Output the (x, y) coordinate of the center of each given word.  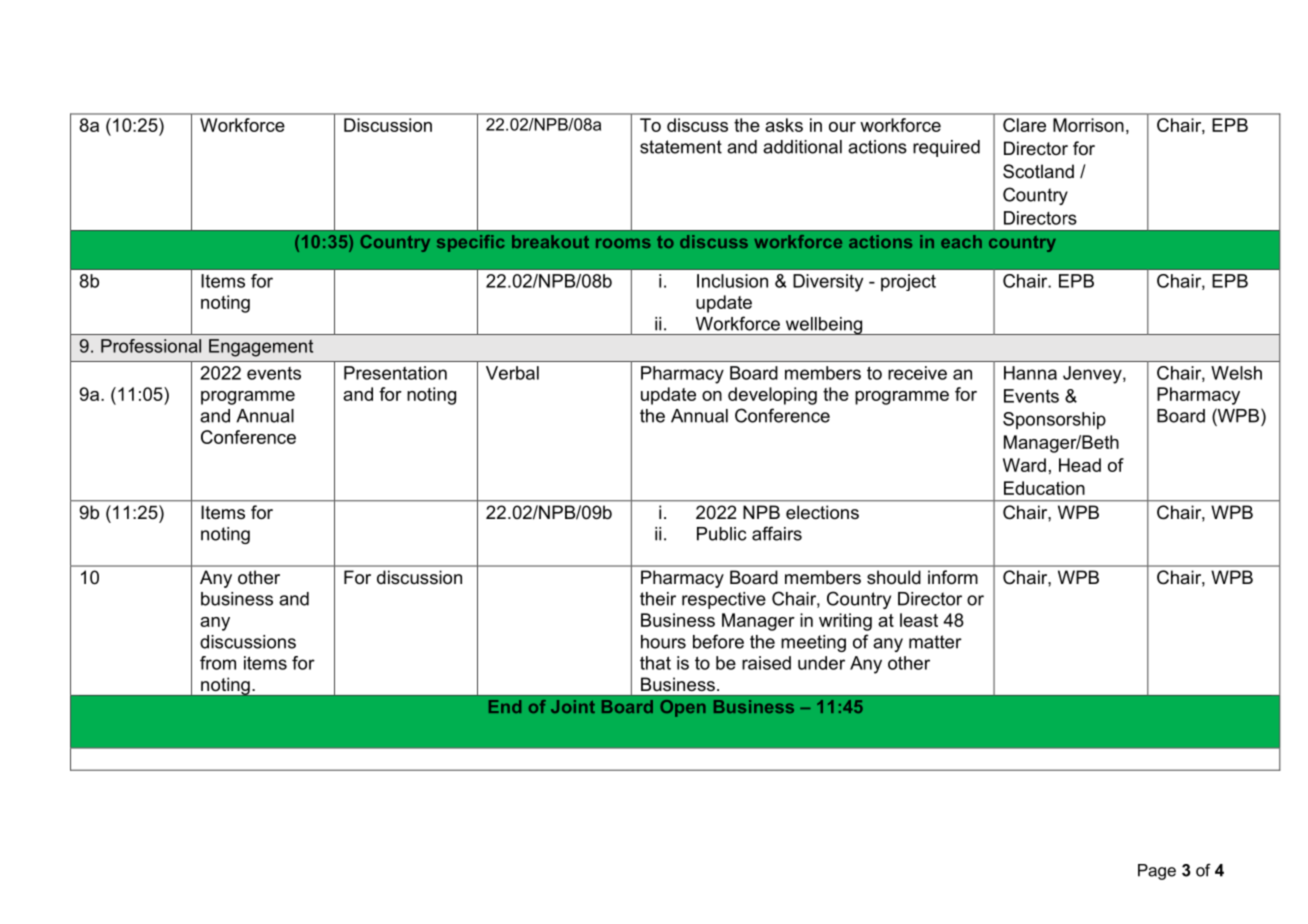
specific (471, 243)
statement (681, 147)
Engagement (261, 348)
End (505, 706)
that (655, 663)
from (218, 663)
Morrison (1088, 125)
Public (722, 534)
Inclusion (732, 281)
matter (935, 642)
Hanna (1030, 373)
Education (1044, 488)
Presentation (395, 373)
